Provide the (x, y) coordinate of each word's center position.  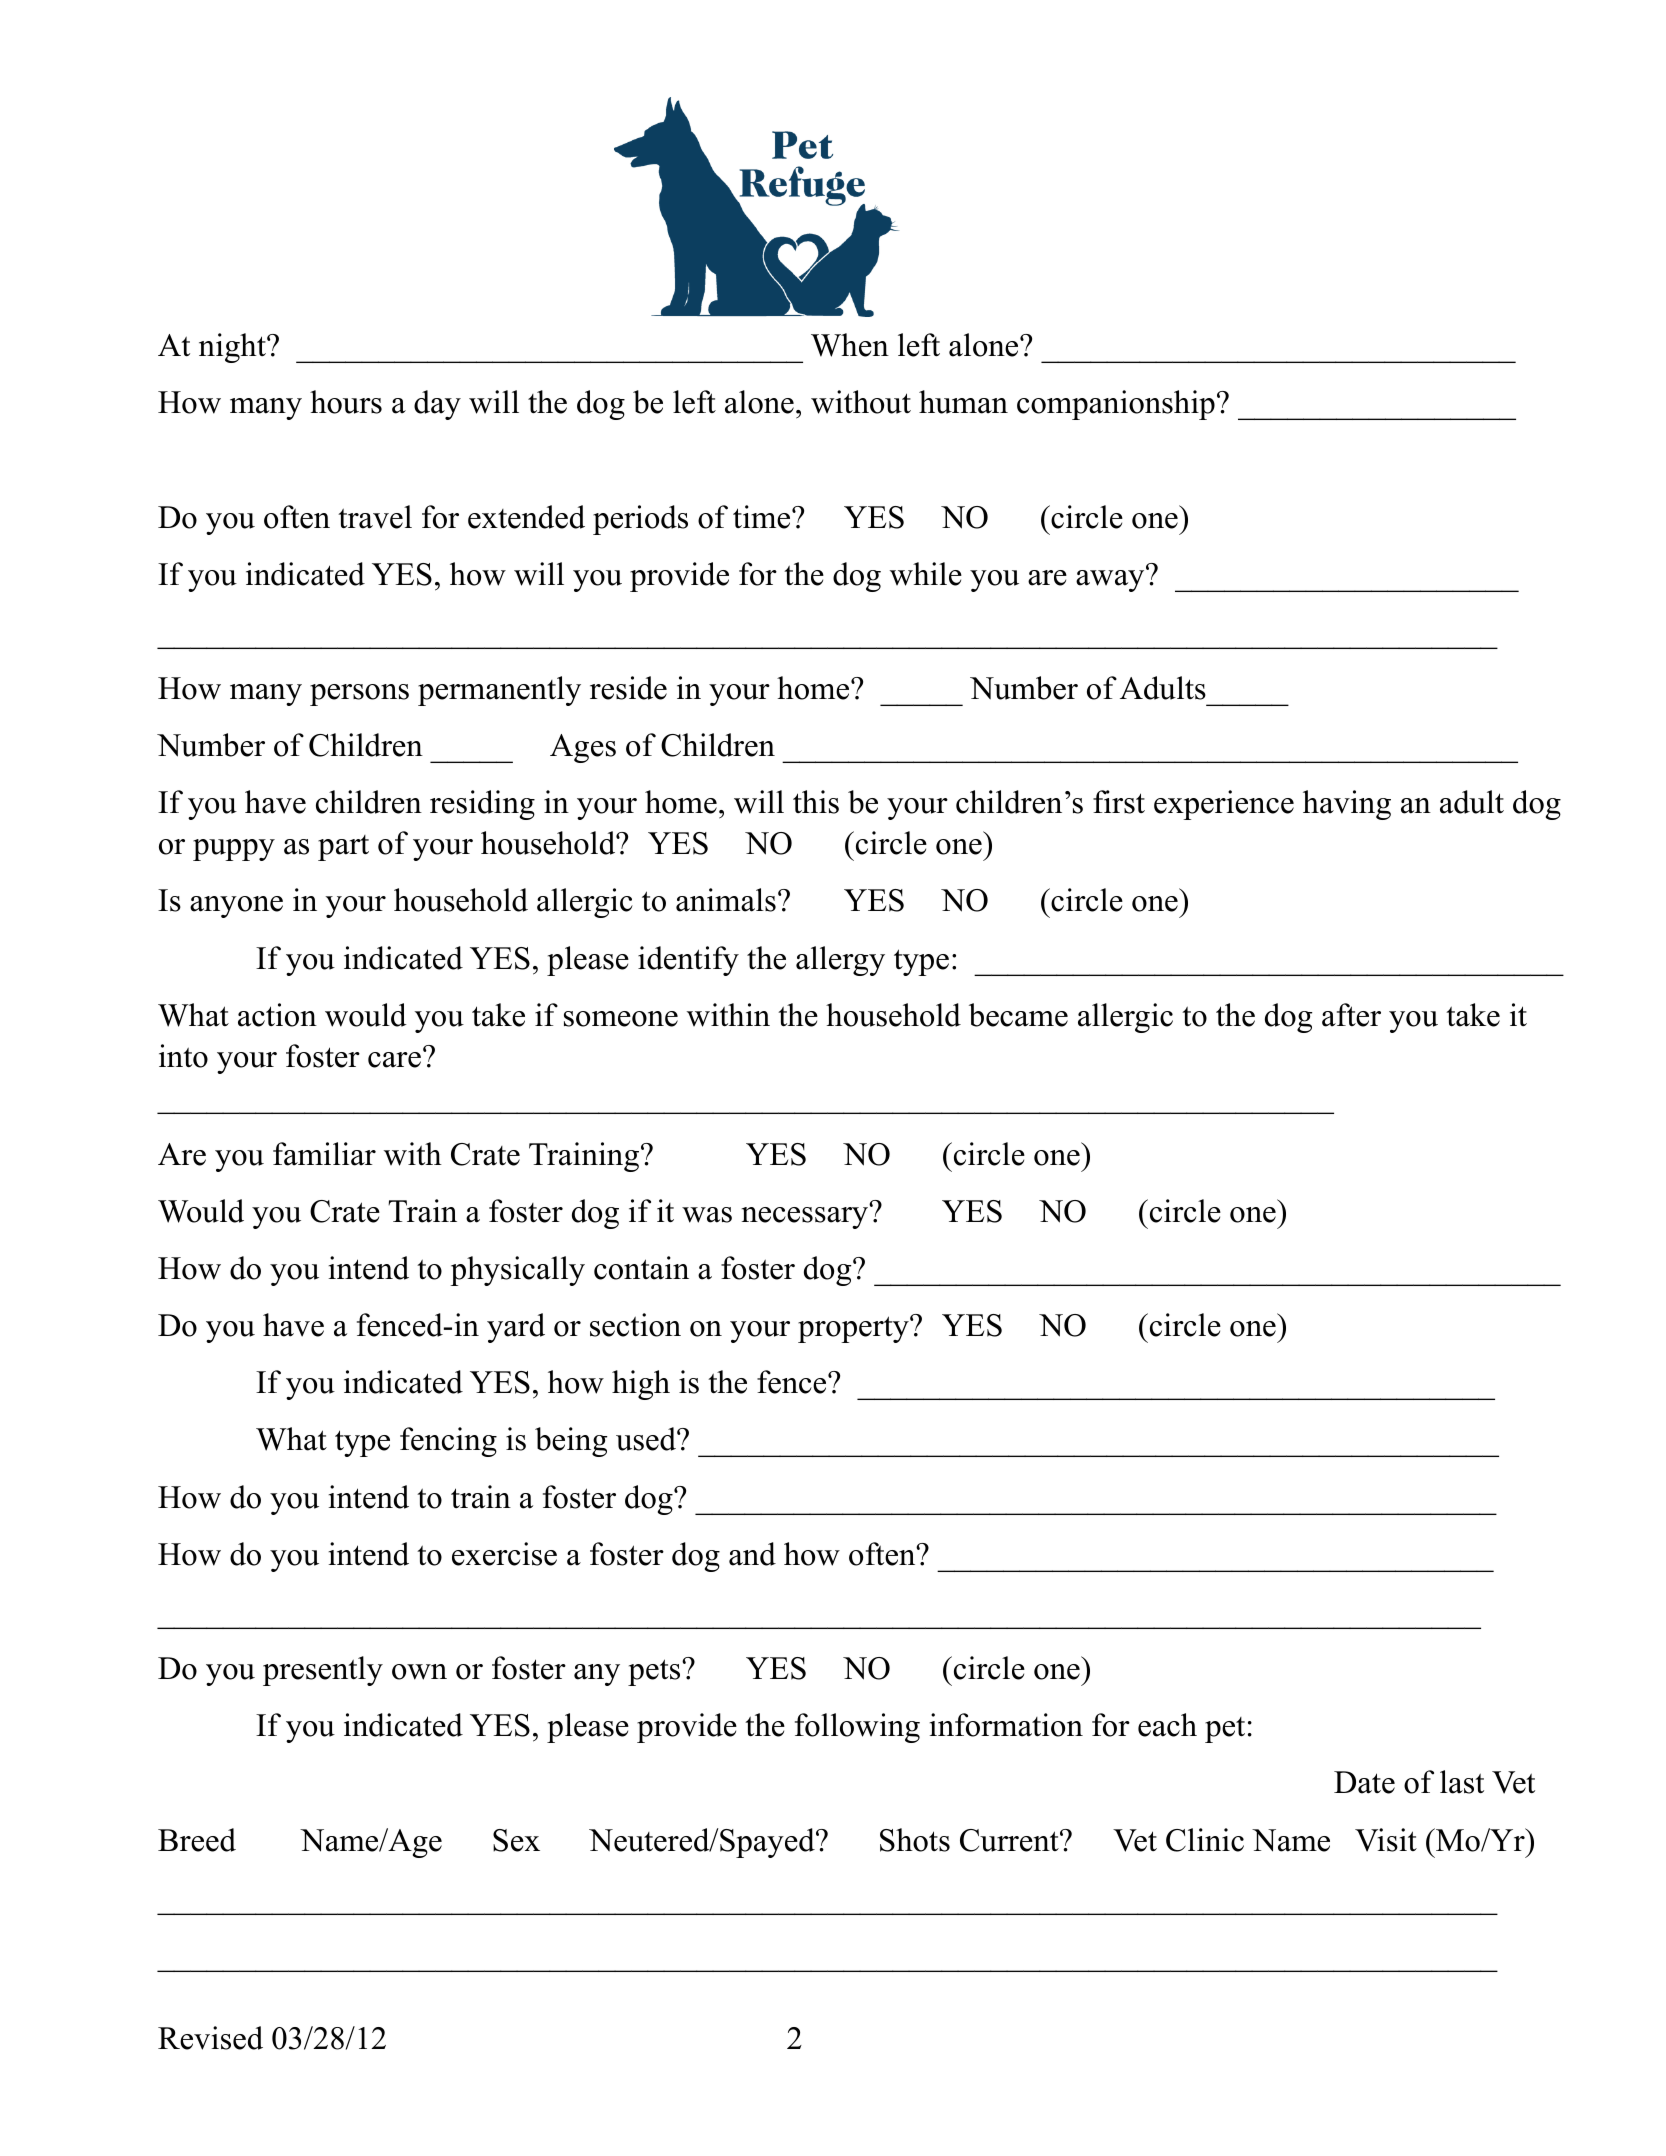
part (343, 848)
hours (346, 402)
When (850, 345)
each (1167, 1725)
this (816, 802)
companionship (1116, 405)
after (1351, 1015)
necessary (806, 1217)
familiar (324, 1154)
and (752, 1554)
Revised (210, 2038)
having (1347, 805)
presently (323, 1671)
